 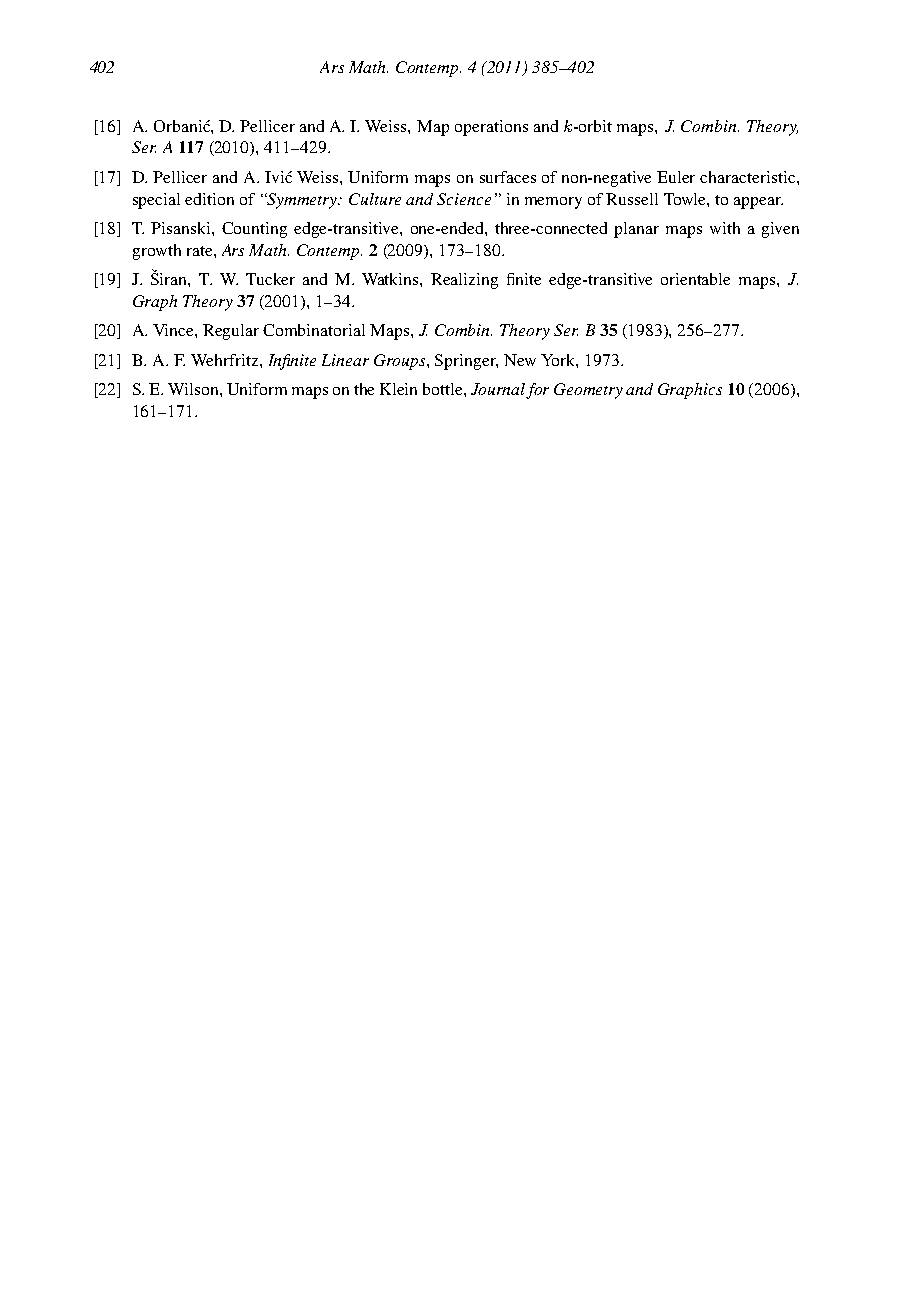 I want to click on York, so click(x=559, y=361).
